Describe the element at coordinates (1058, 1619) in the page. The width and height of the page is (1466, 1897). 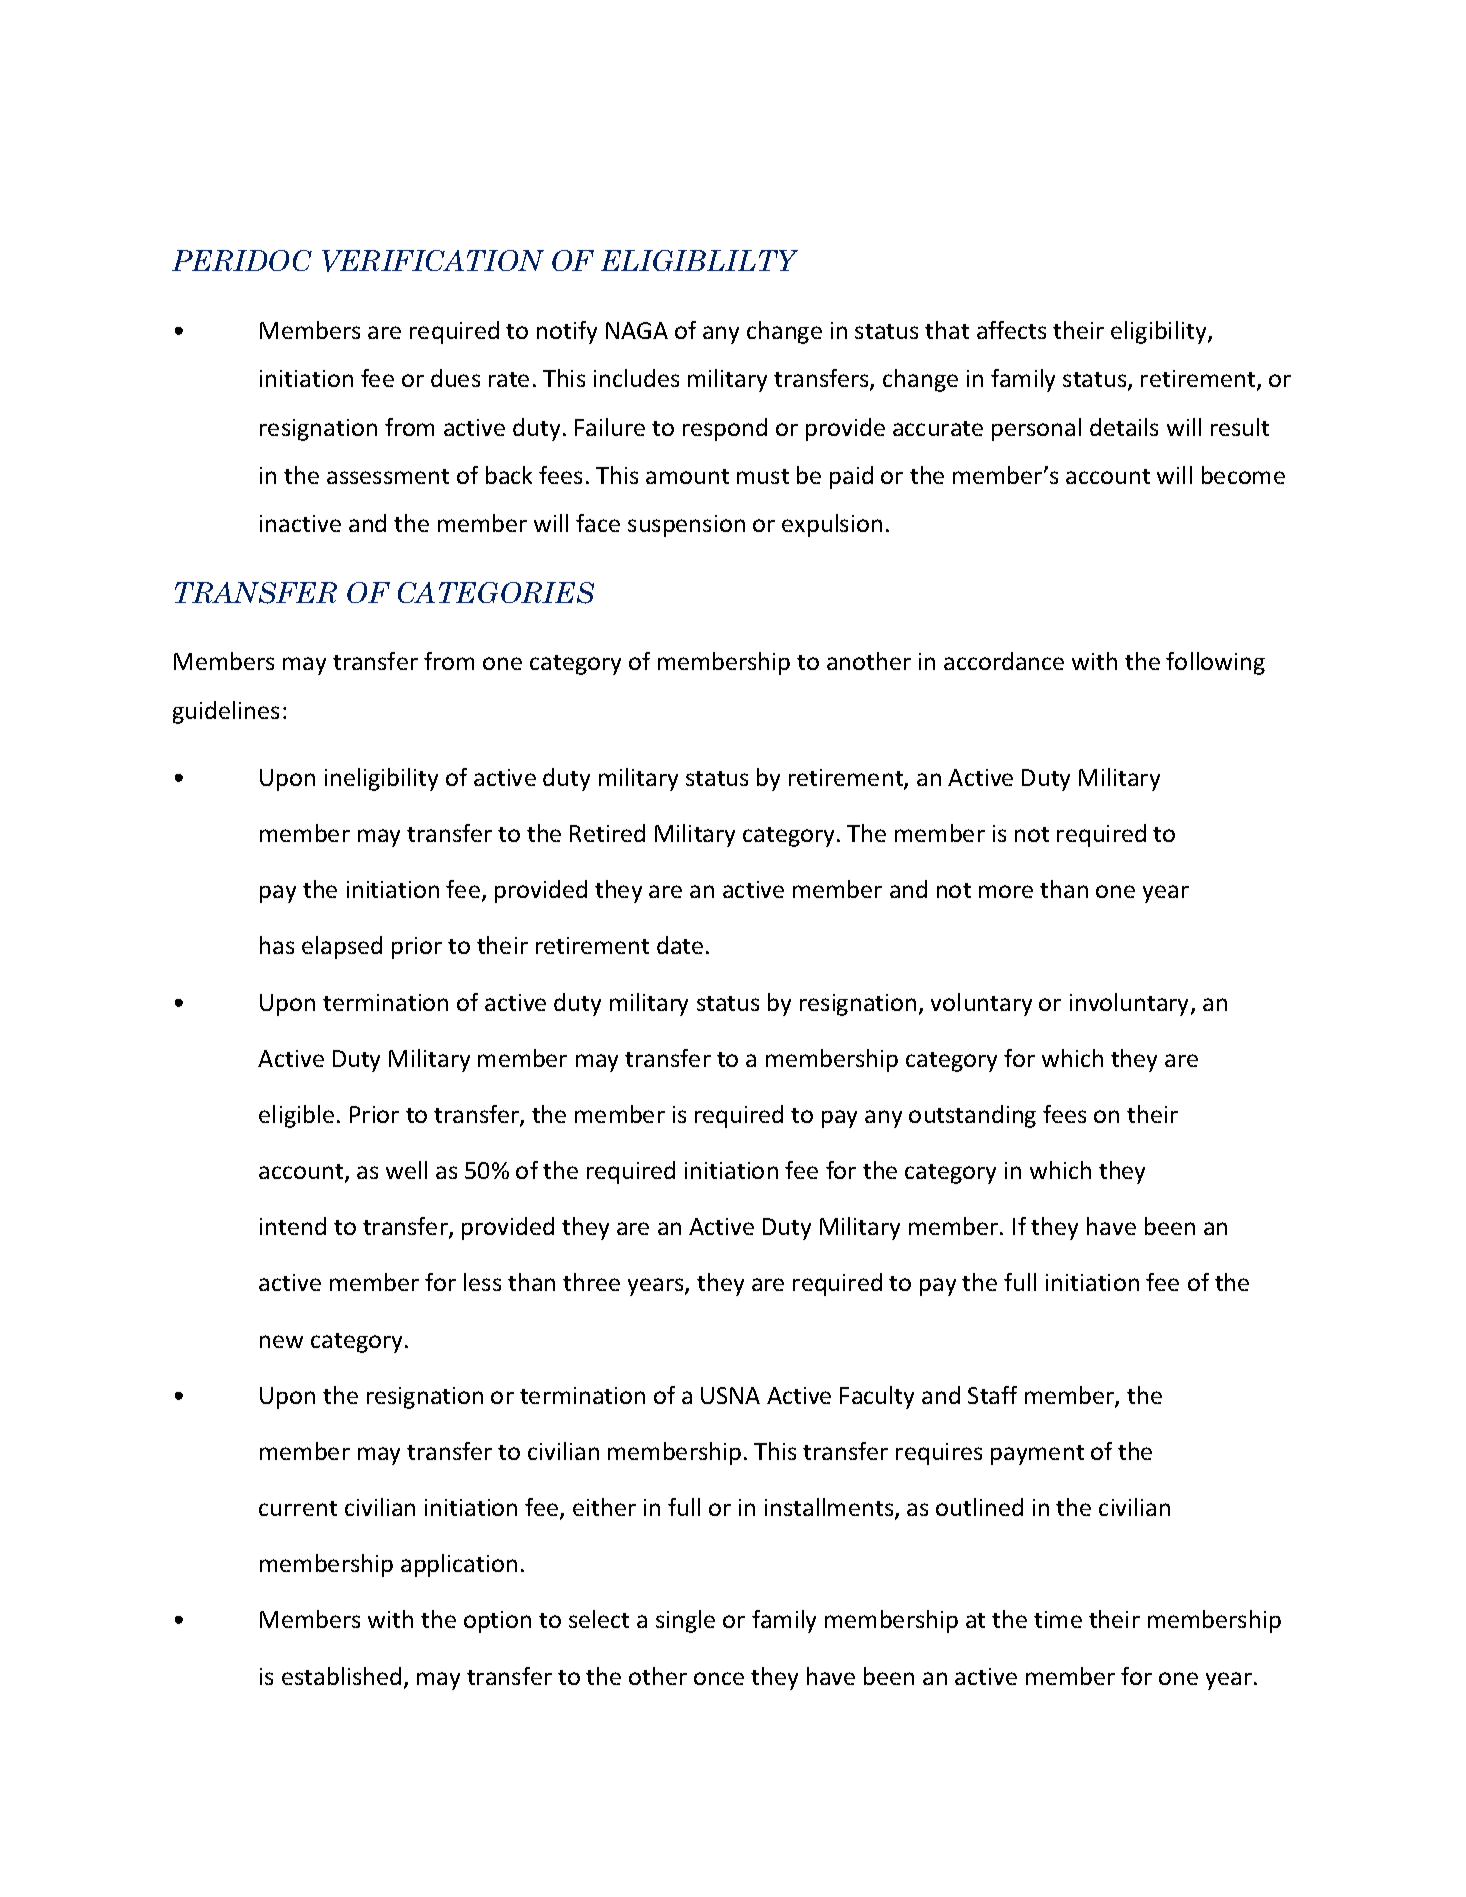
I see `time` at that location.
